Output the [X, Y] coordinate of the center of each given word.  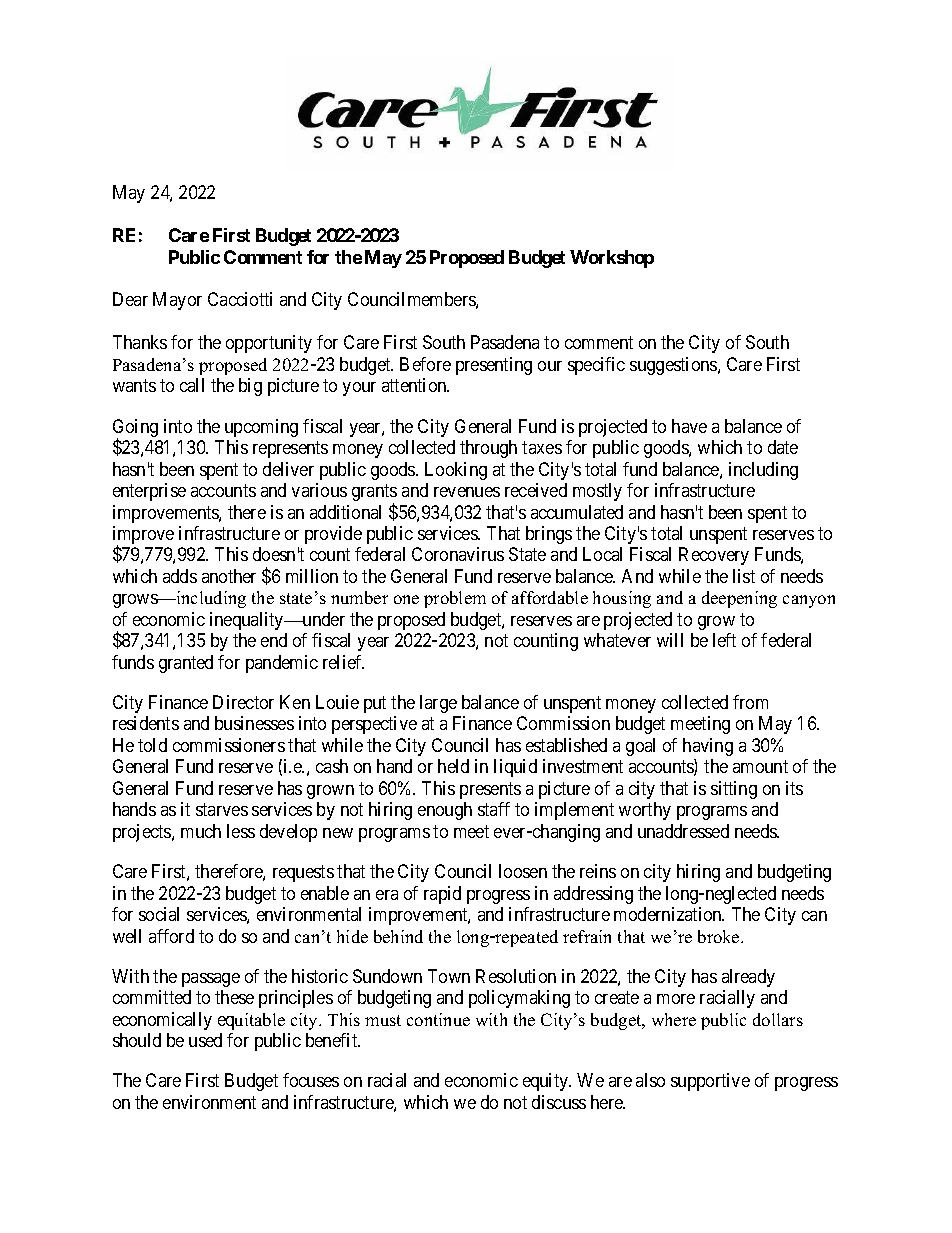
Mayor [177, 301]
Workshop [612, 259]
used [205, 1040]
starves [222, 810]
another [229, 576]
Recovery [714, 556]
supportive [710, 1082]
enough [445, 811]
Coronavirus [458, 554]
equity [547, 1082]
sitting [734, 790]
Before [425, 364]
